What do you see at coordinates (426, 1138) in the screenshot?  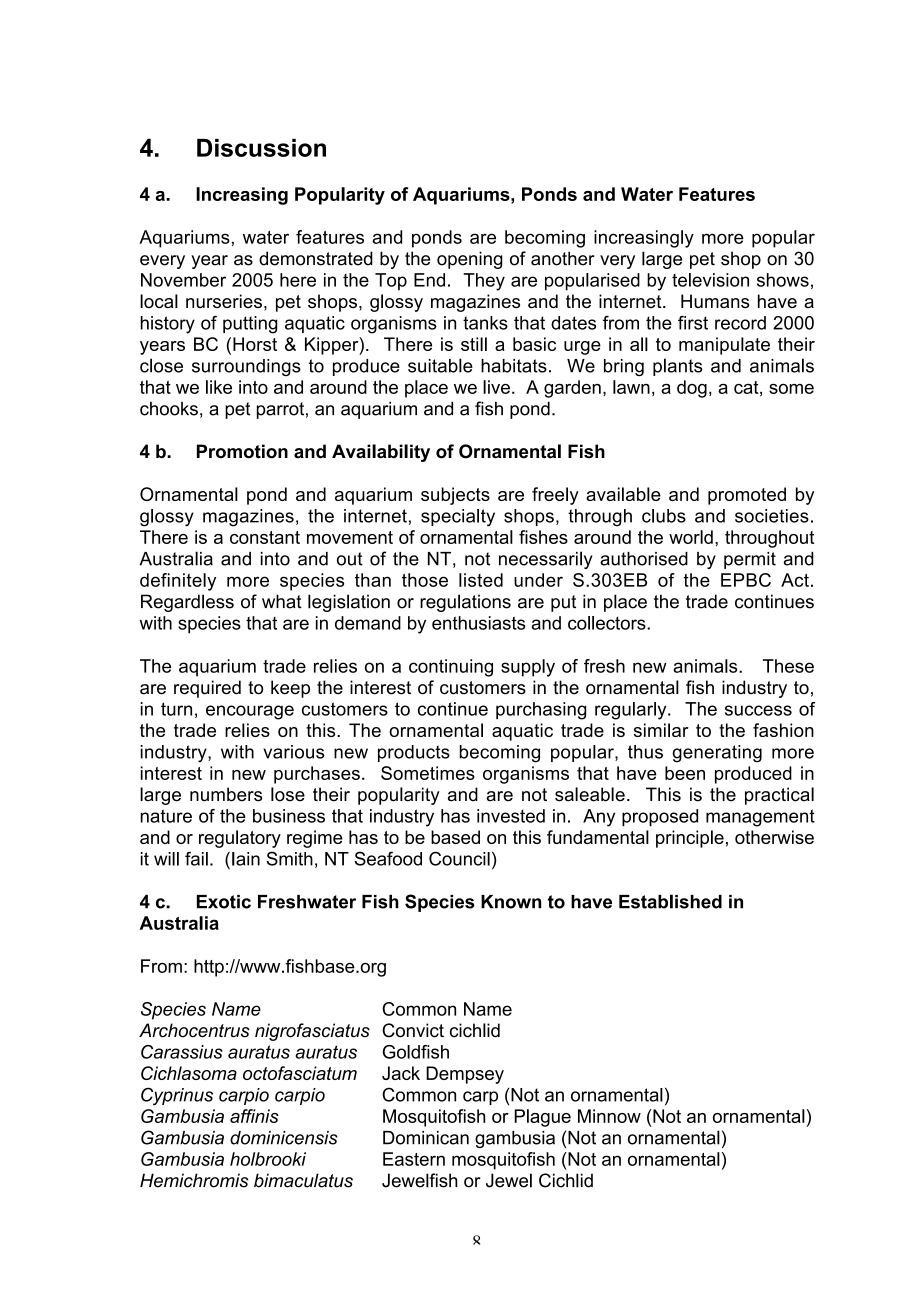 I see `Dominican` at bounding box center [426, 1138].
